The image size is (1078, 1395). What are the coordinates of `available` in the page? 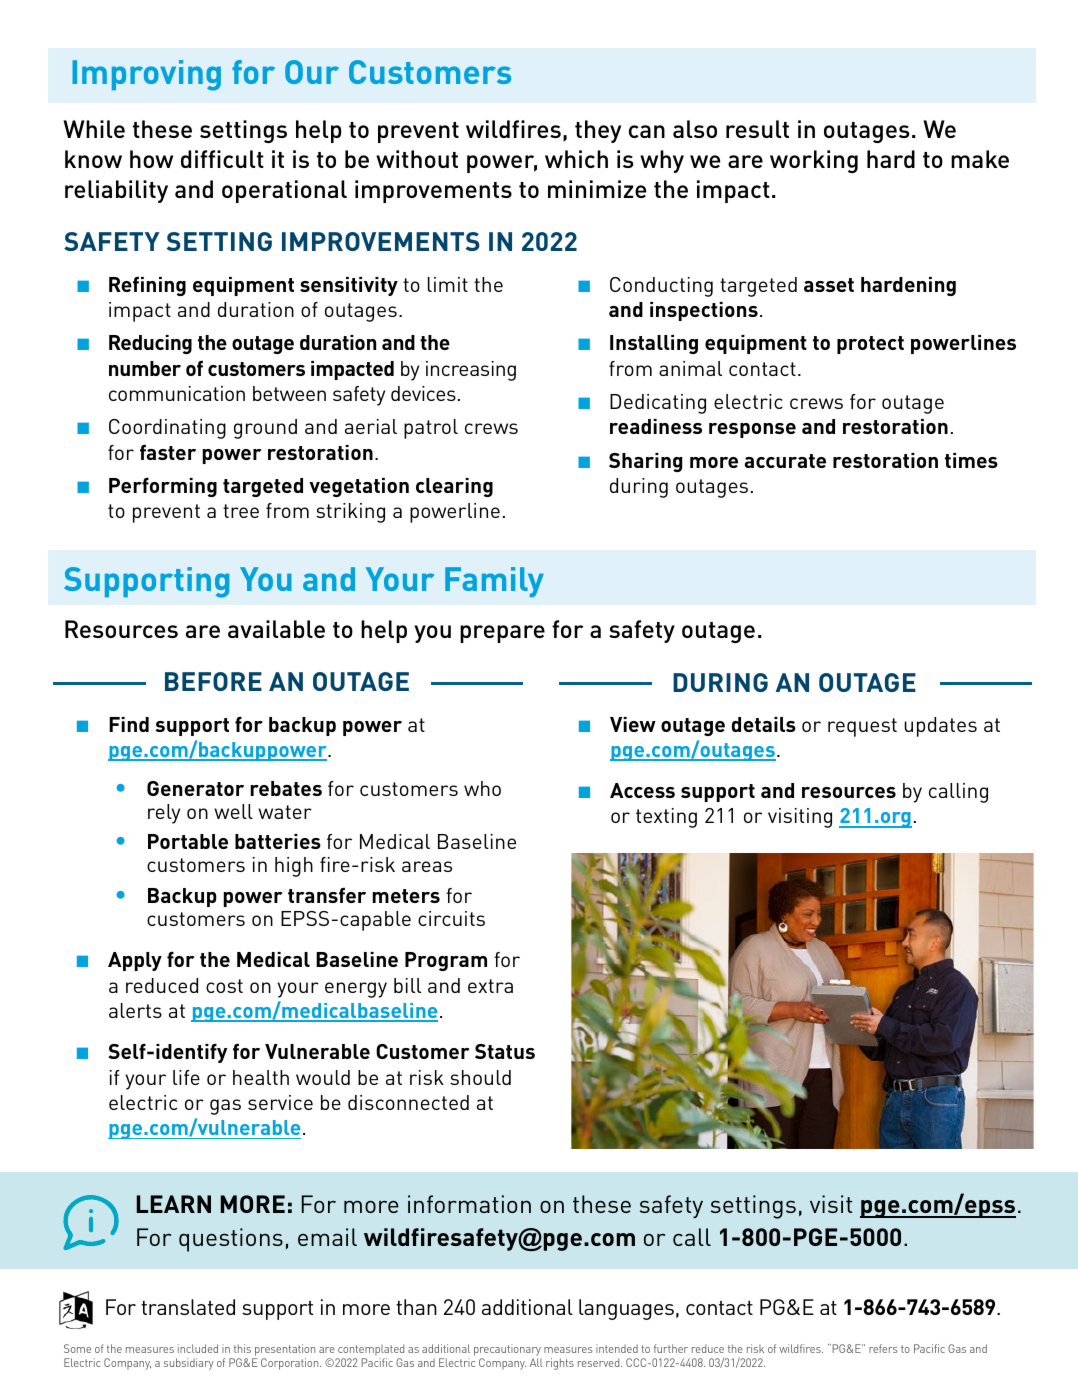 It's located at (276, 629).
